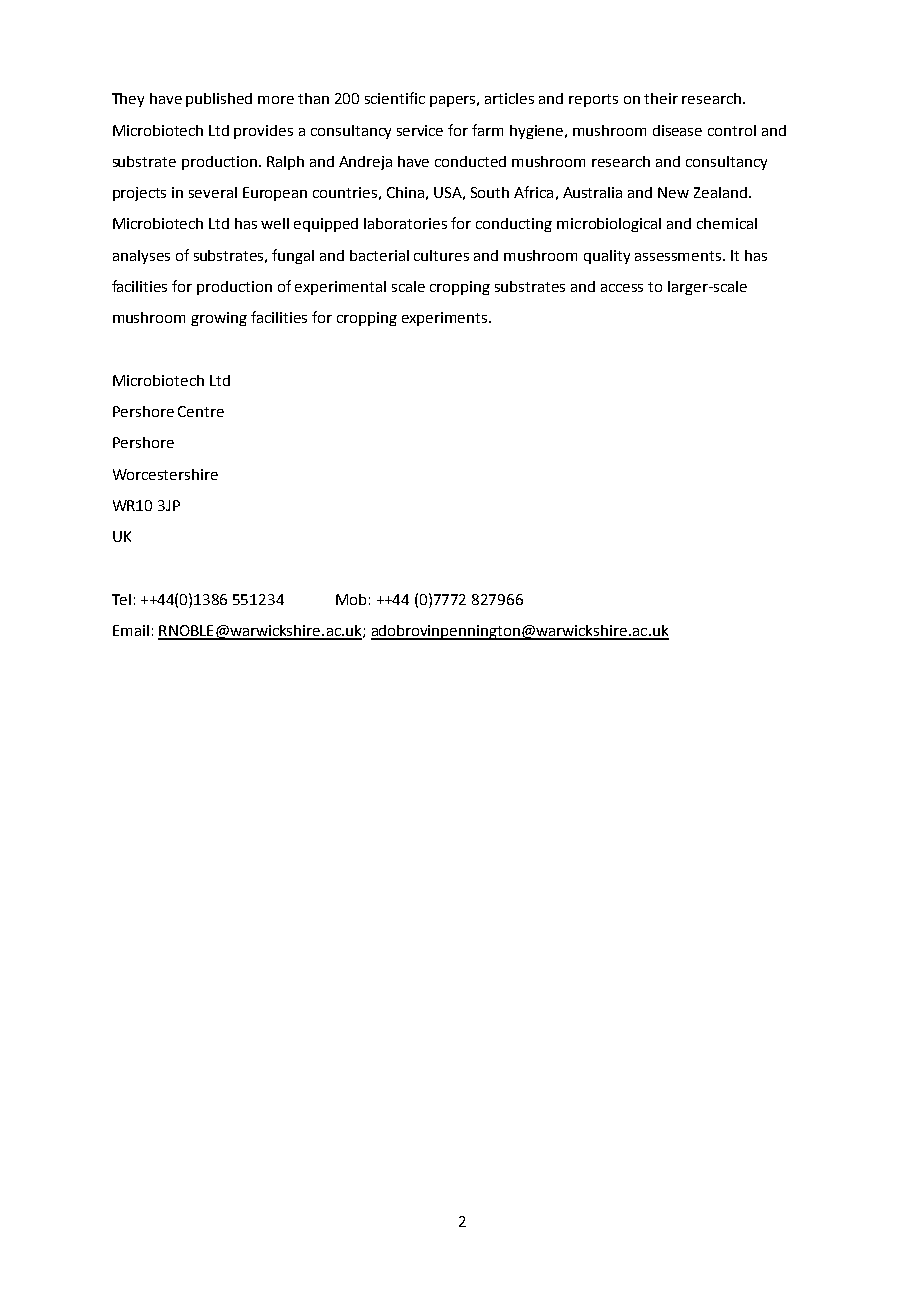  What do you see at coordinates (679, 256) in the screenshot?
I see `assessments` at bounding box center [679, 256].
